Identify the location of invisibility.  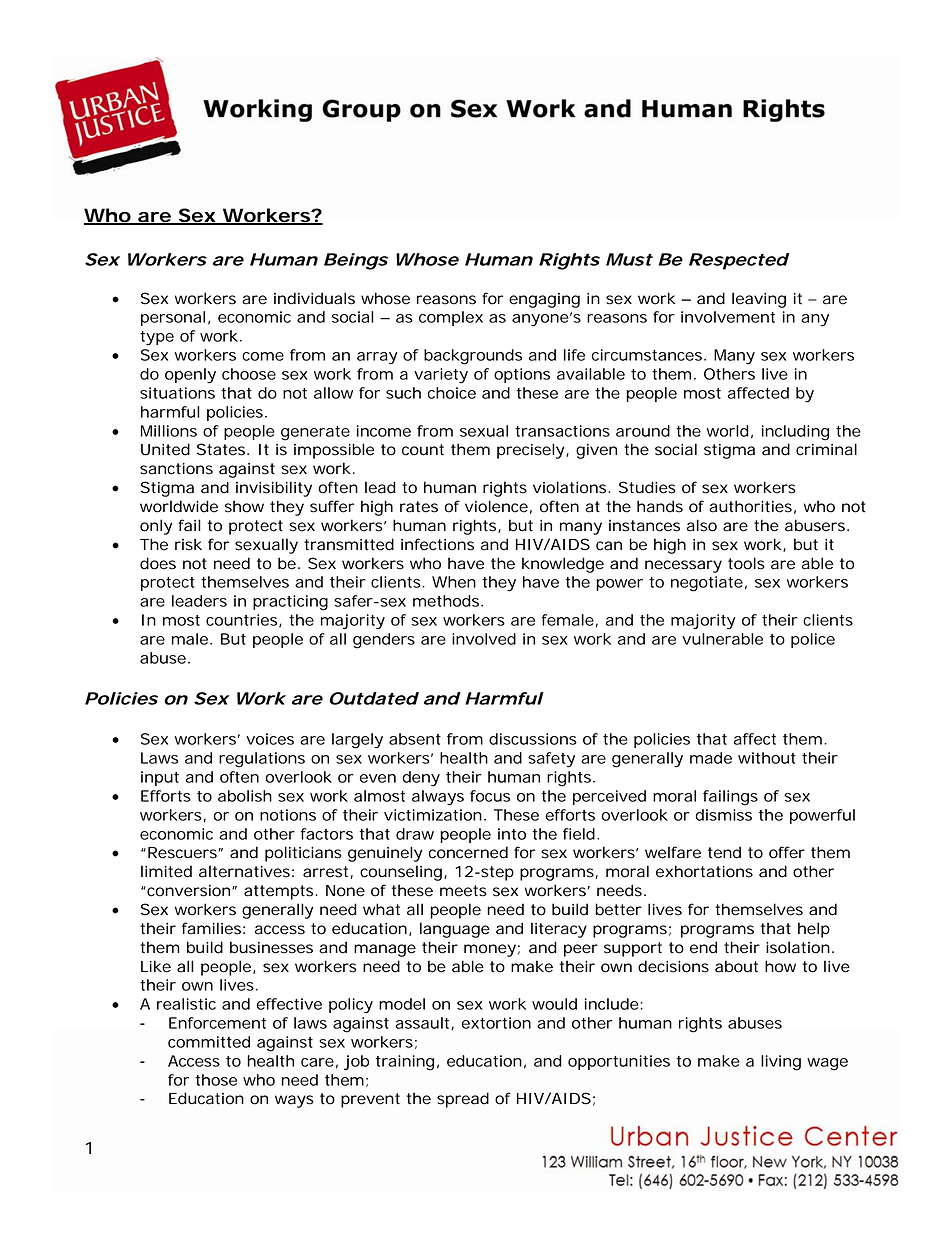
(274, 489).
